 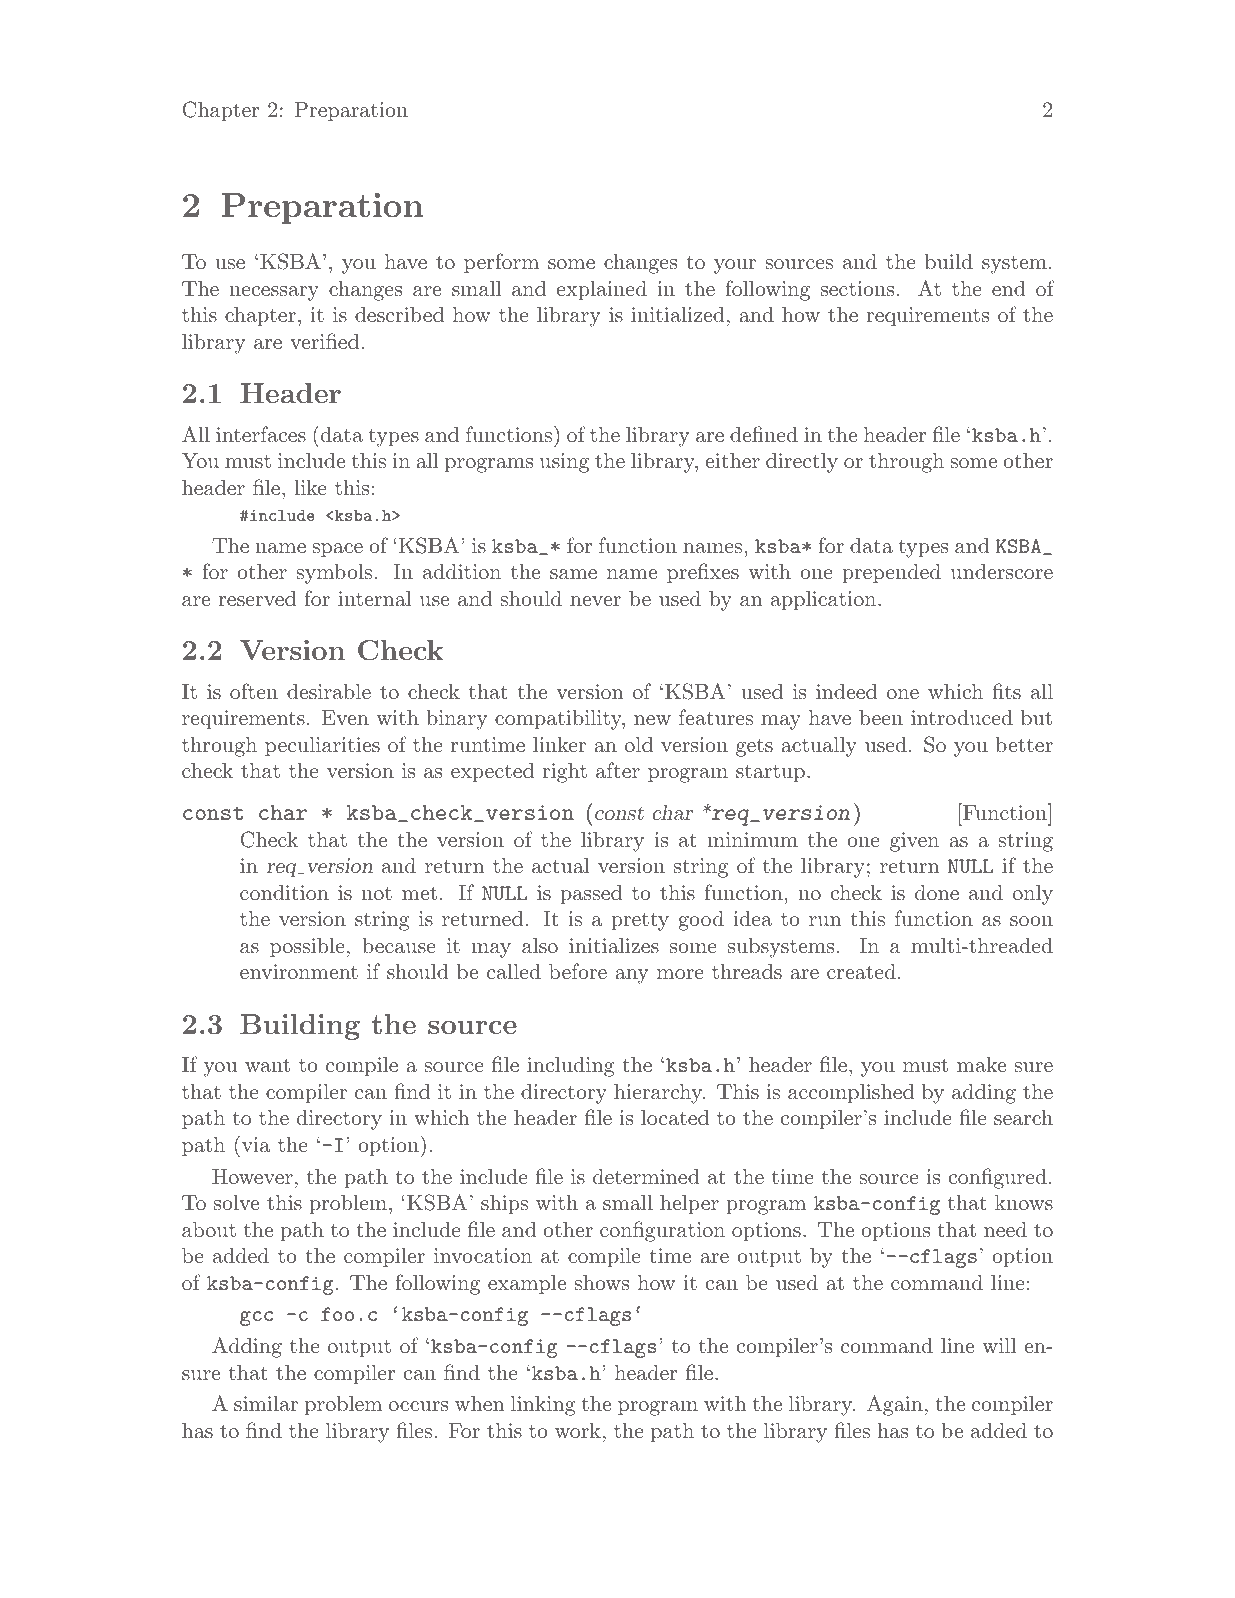 I want to click on desirable, so click(x=329, y=691).
